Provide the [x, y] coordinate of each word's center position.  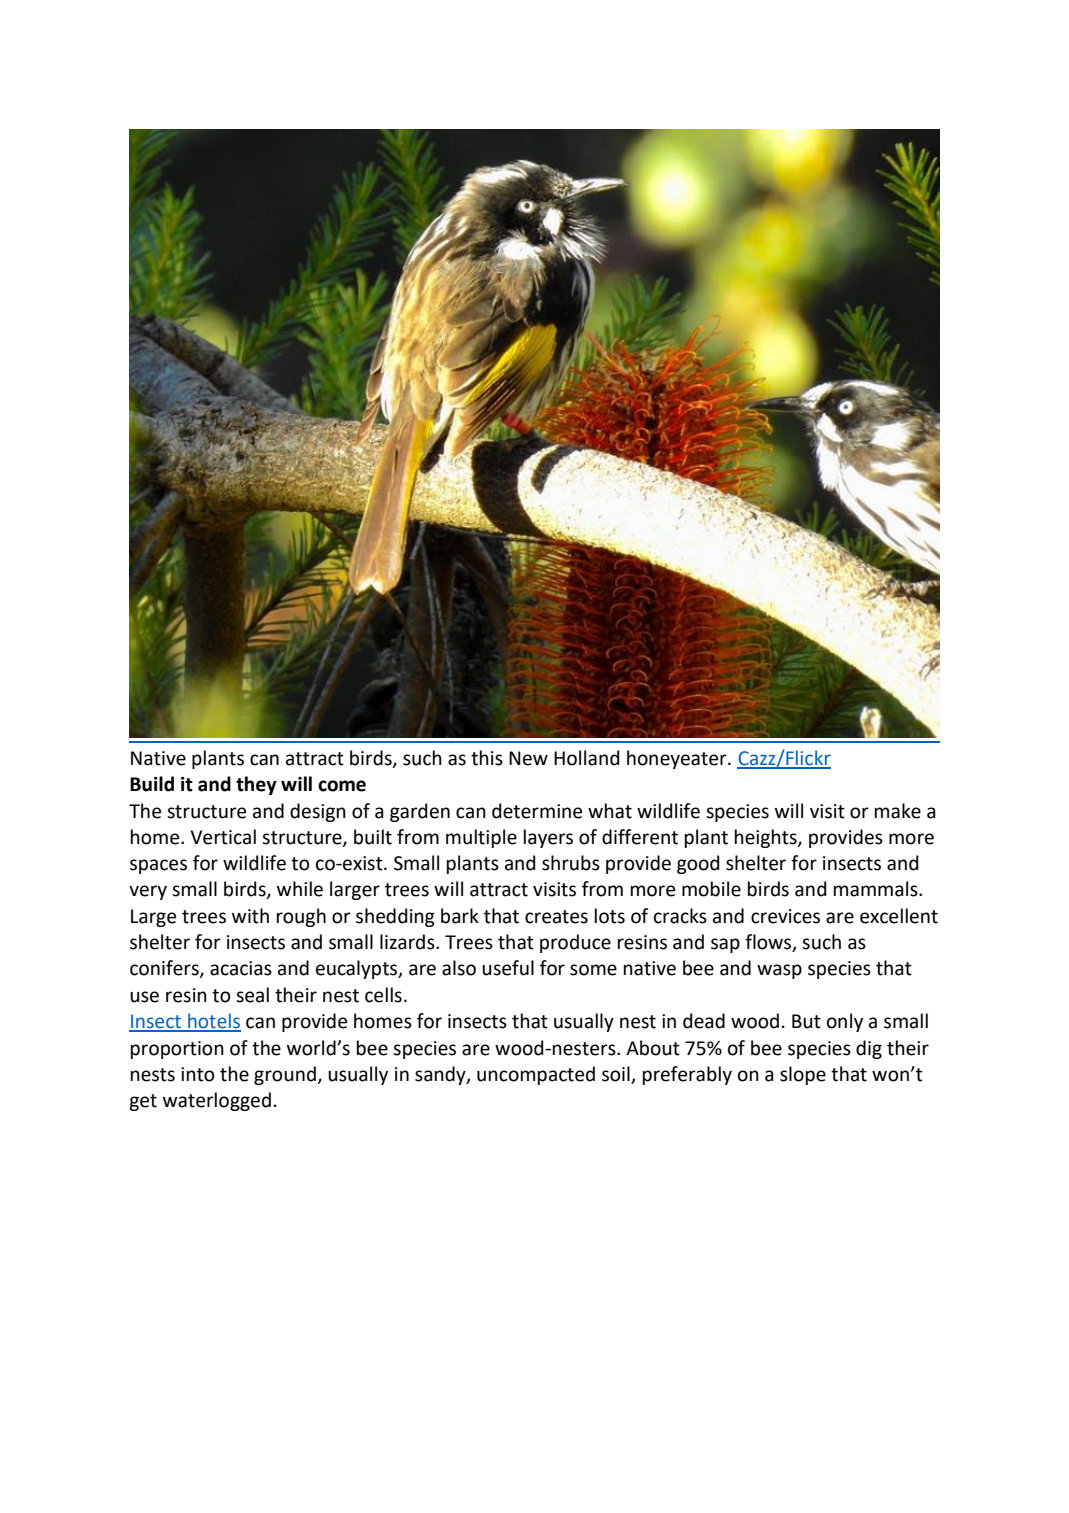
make [898, 811]
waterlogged [217, 1101]
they [256, 785]
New [528, 758]
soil [617, 1075]
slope [803, 1075]
